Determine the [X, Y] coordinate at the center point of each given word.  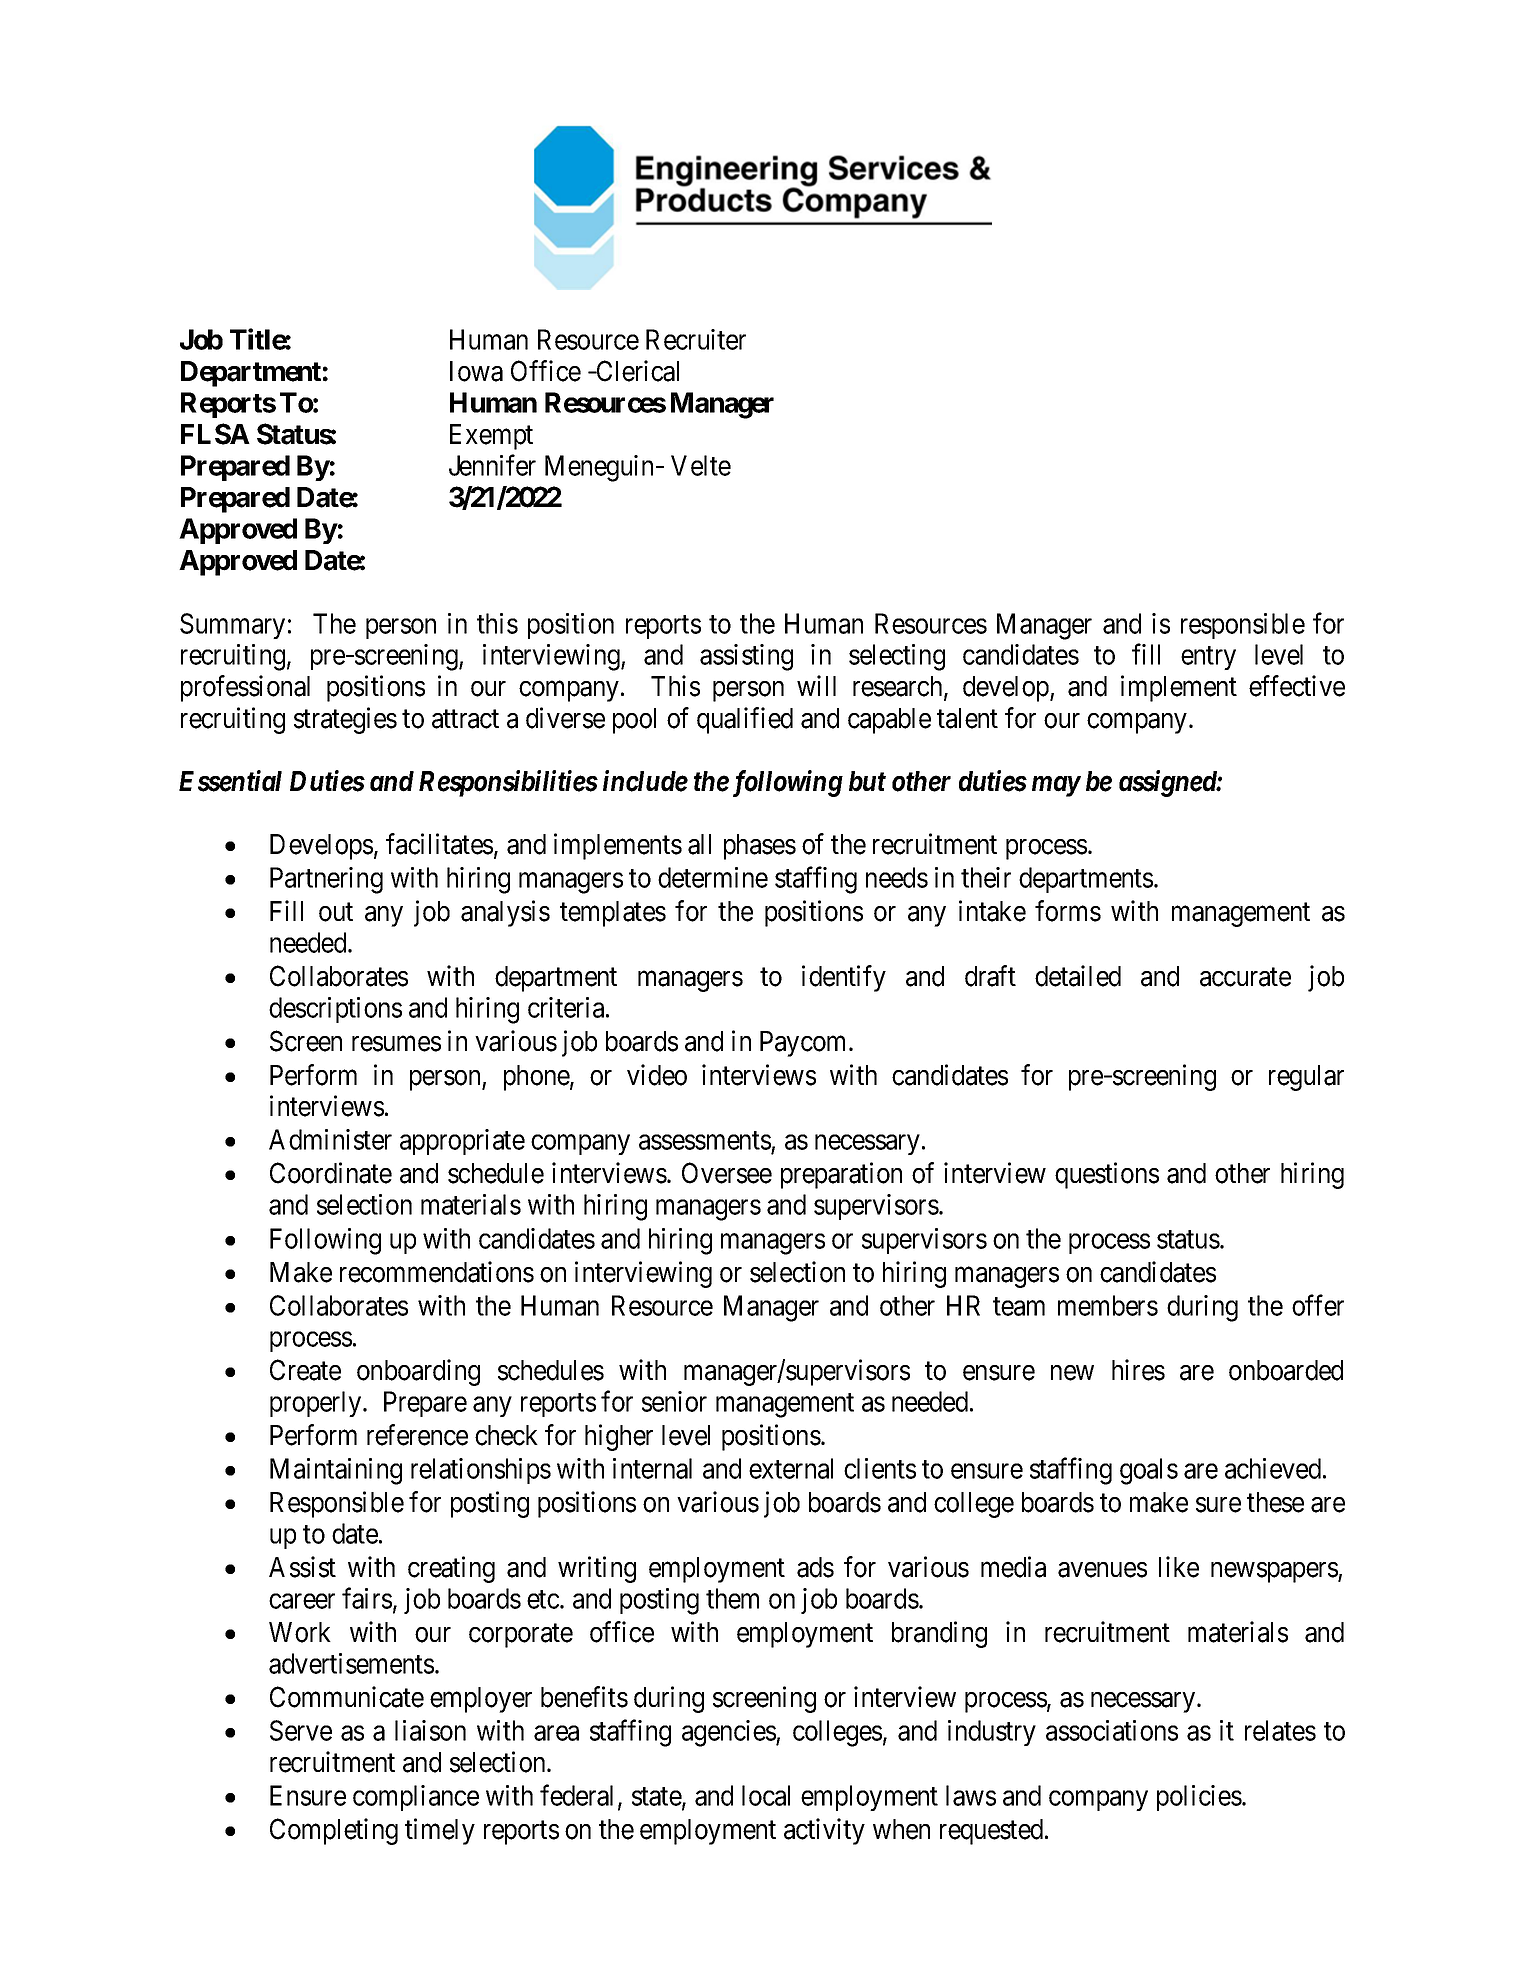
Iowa [476, 371]
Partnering [326, 880]
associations [1112, 1730]
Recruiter [696, 339]
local [766, 1795]
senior [674, 1401]
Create [305, 1370]
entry [1208, 658]
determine [713, 877]
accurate [1245, 977]
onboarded [1286, 1370]
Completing [334, 1831]
